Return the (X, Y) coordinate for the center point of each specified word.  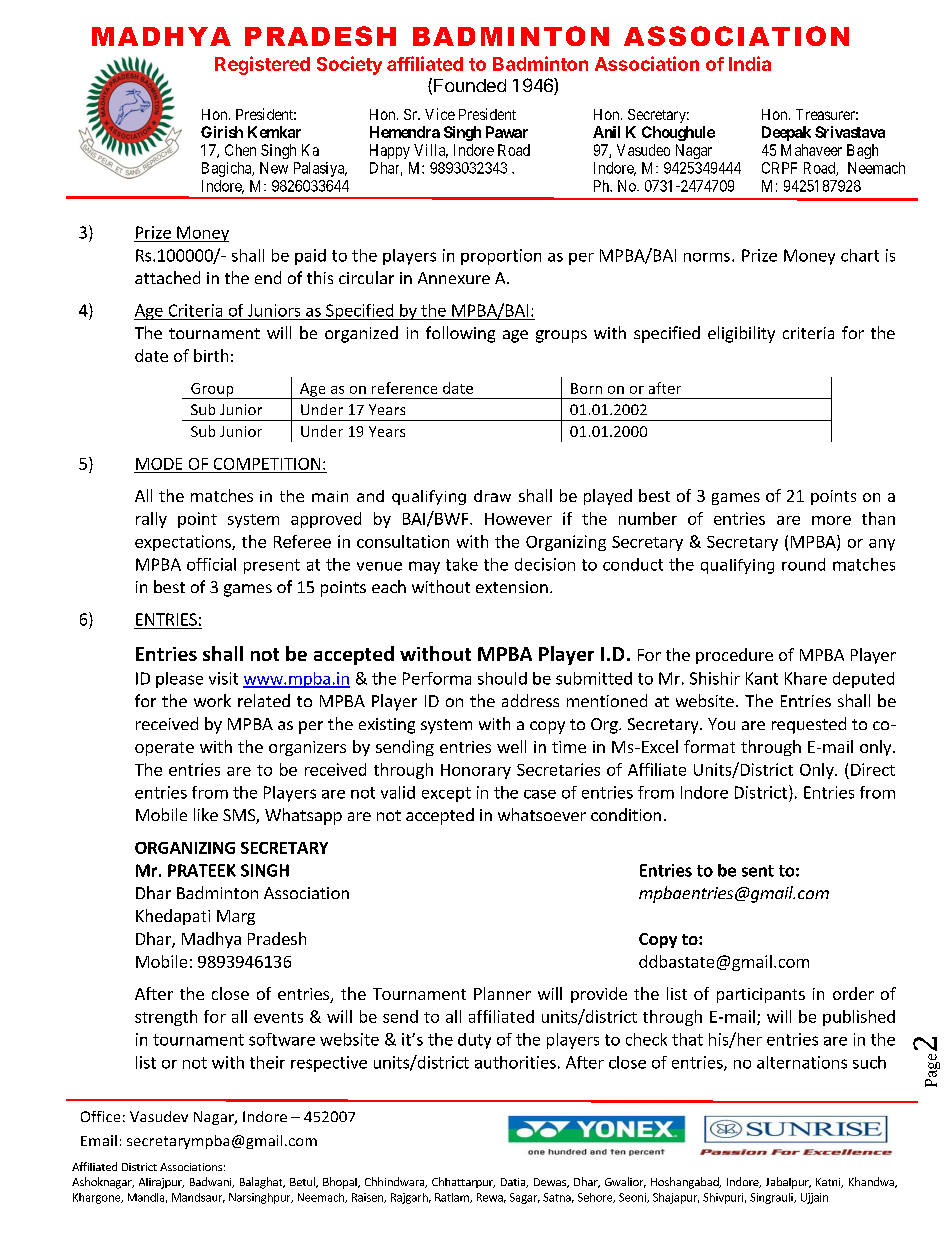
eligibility (741, 334)
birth (211, 355)
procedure (734, 656)
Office (100, 1116)
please (179, 680)
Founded (470, 85)
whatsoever (542, 814)
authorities (515, 1062)
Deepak (786, 133)
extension (512, 587)
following (460, 334)
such (869, 1062)
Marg (236, 917)
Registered (262, 65)
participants (761, 995)
